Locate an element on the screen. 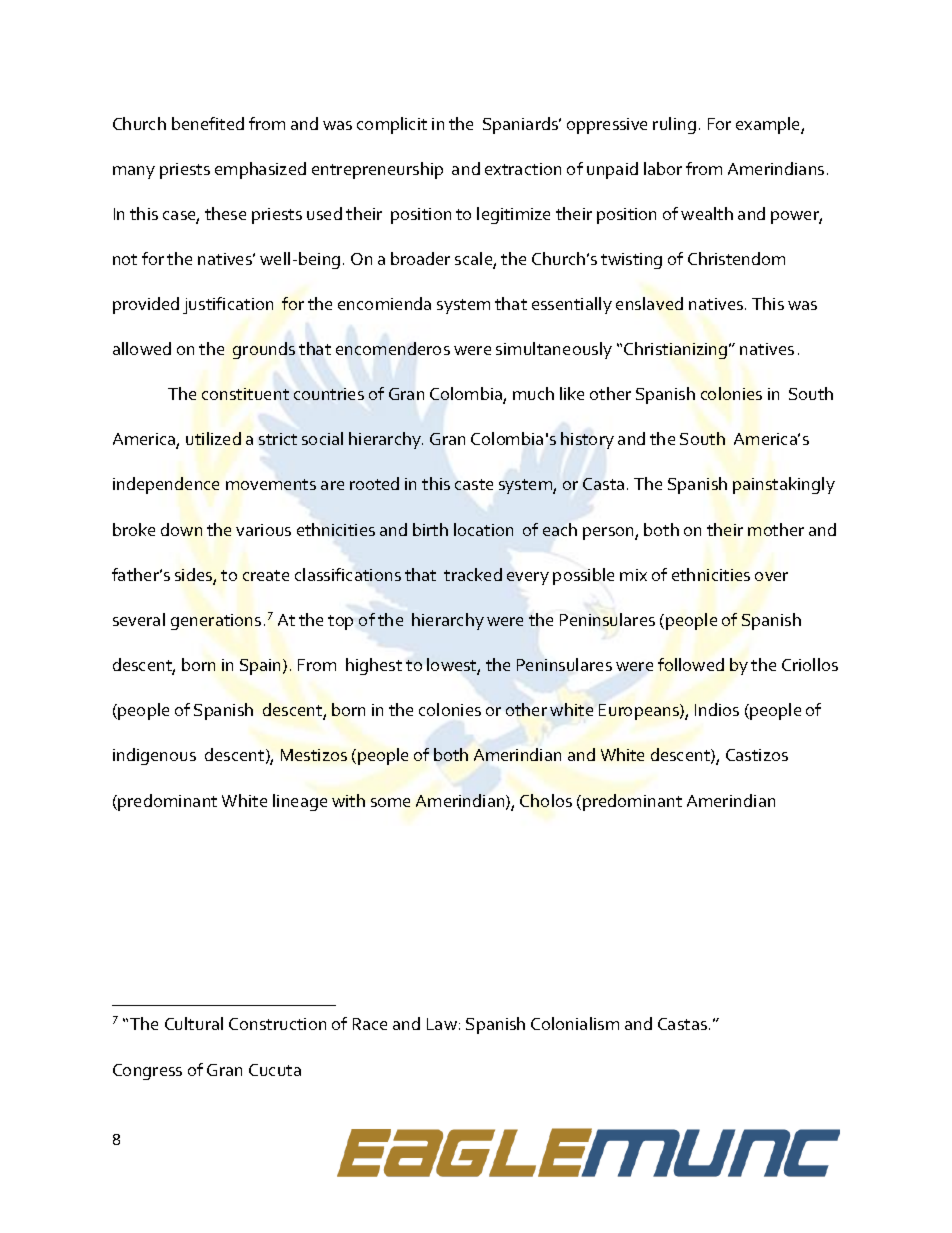 Image resolution: width=952 pixels, height=1233 pixels. indigenous is located at coordinates (154, 756).
